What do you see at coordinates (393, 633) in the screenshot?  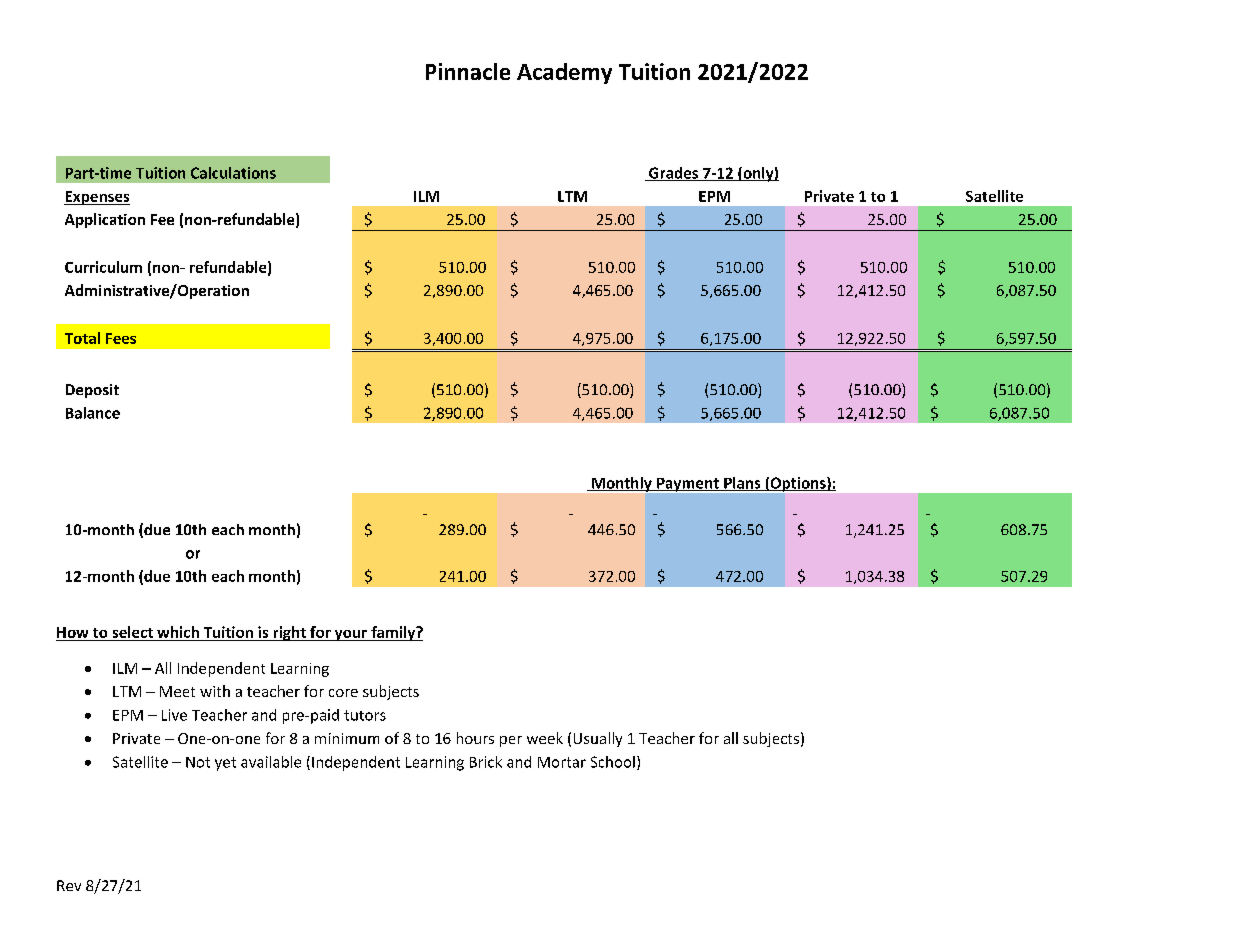 I see `family` at bounding box center [393, 633].
